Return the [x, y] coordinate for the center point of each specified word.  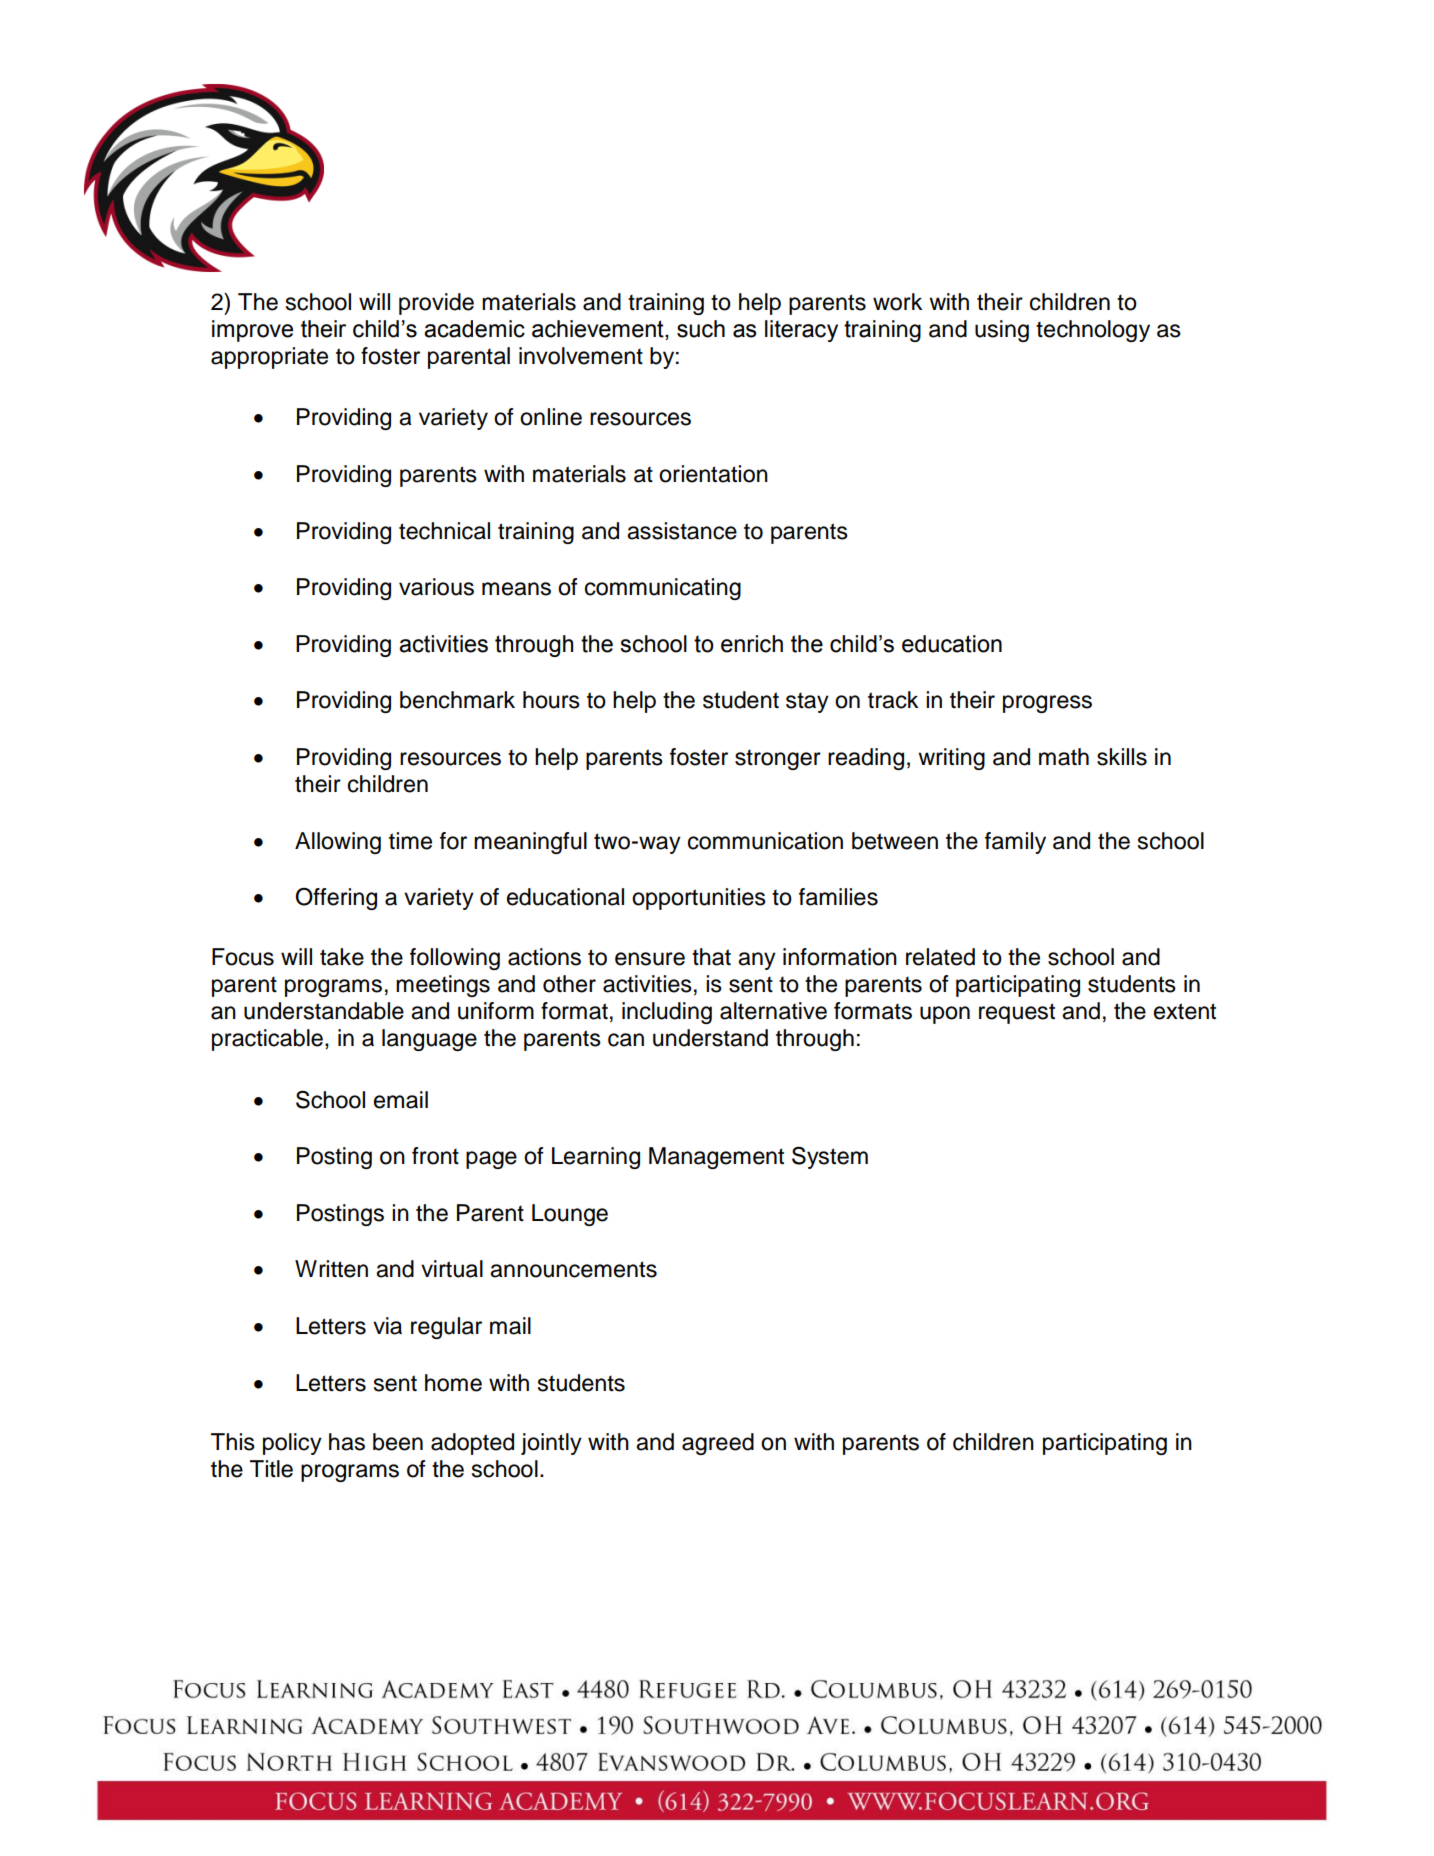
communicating [663, 589]
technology [1093, 331]
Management [716, 1158]
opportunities [699, 899]
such [701, 329]
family [1015, 843]
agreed [718, 1444]
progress [1047, 704]
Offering [336, 899]
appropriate [269, 358]
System [830, 1157]
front [435, 1156]
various [436, 587]
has [347, 1442]
